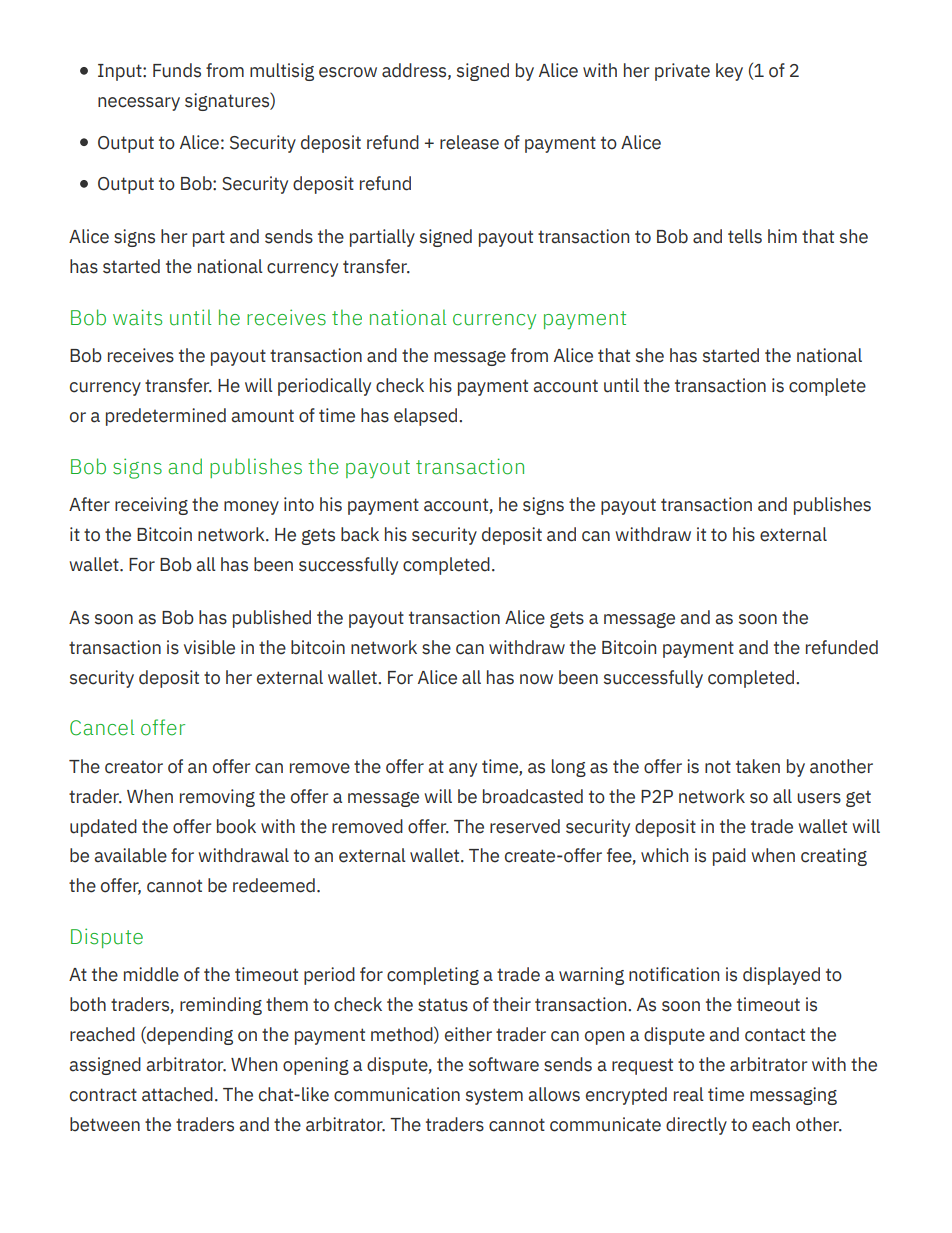  Describe the element at coordinates (745, 236) in the document. I see `tells` at that location.
